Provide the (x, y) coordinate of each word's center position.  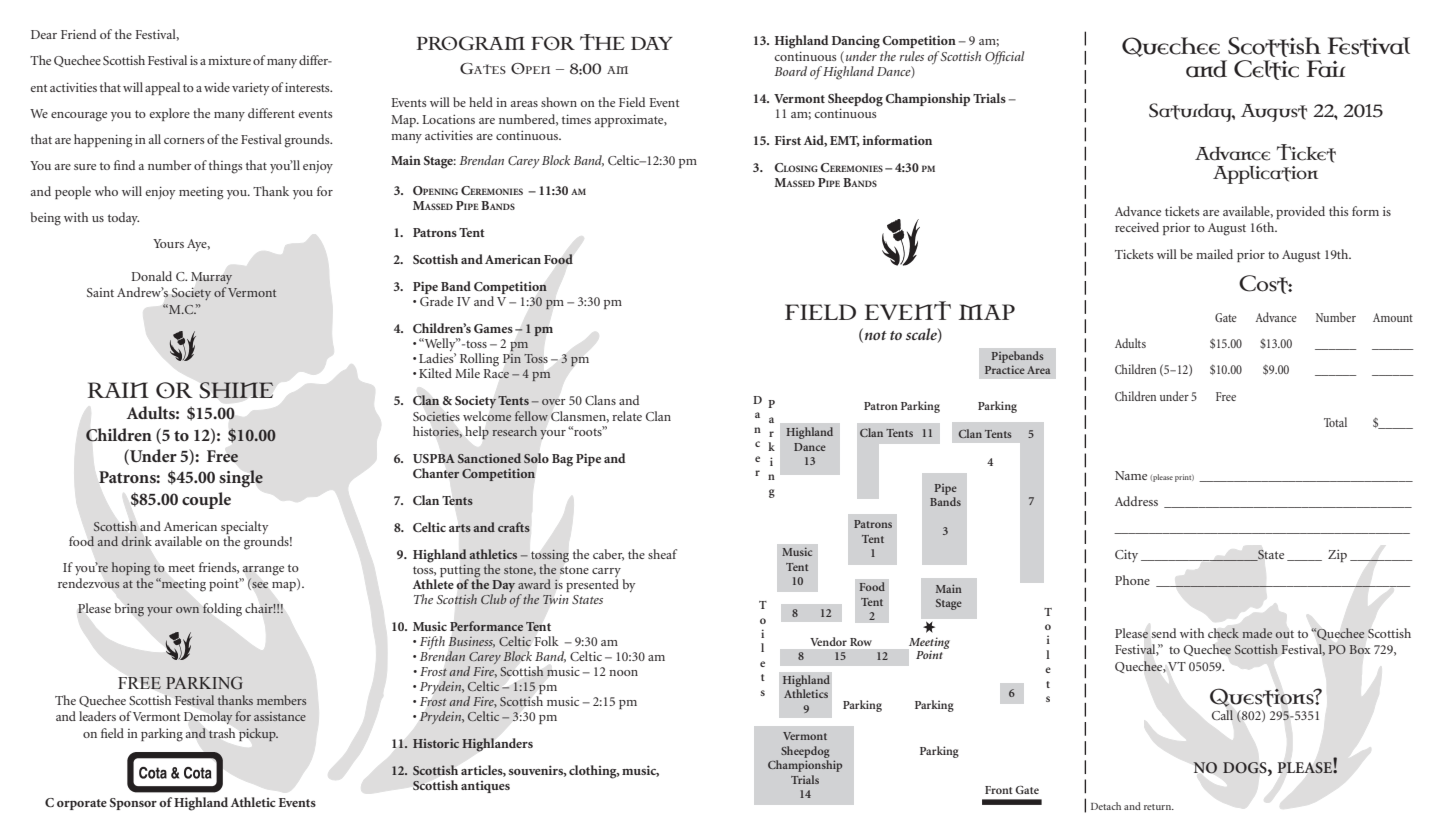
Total (1335, 422)
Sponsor (133, 804)
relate (627, 416)
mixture (229, 60)
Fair (1326, 69)
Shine (236, 390)
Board (790, 71)
